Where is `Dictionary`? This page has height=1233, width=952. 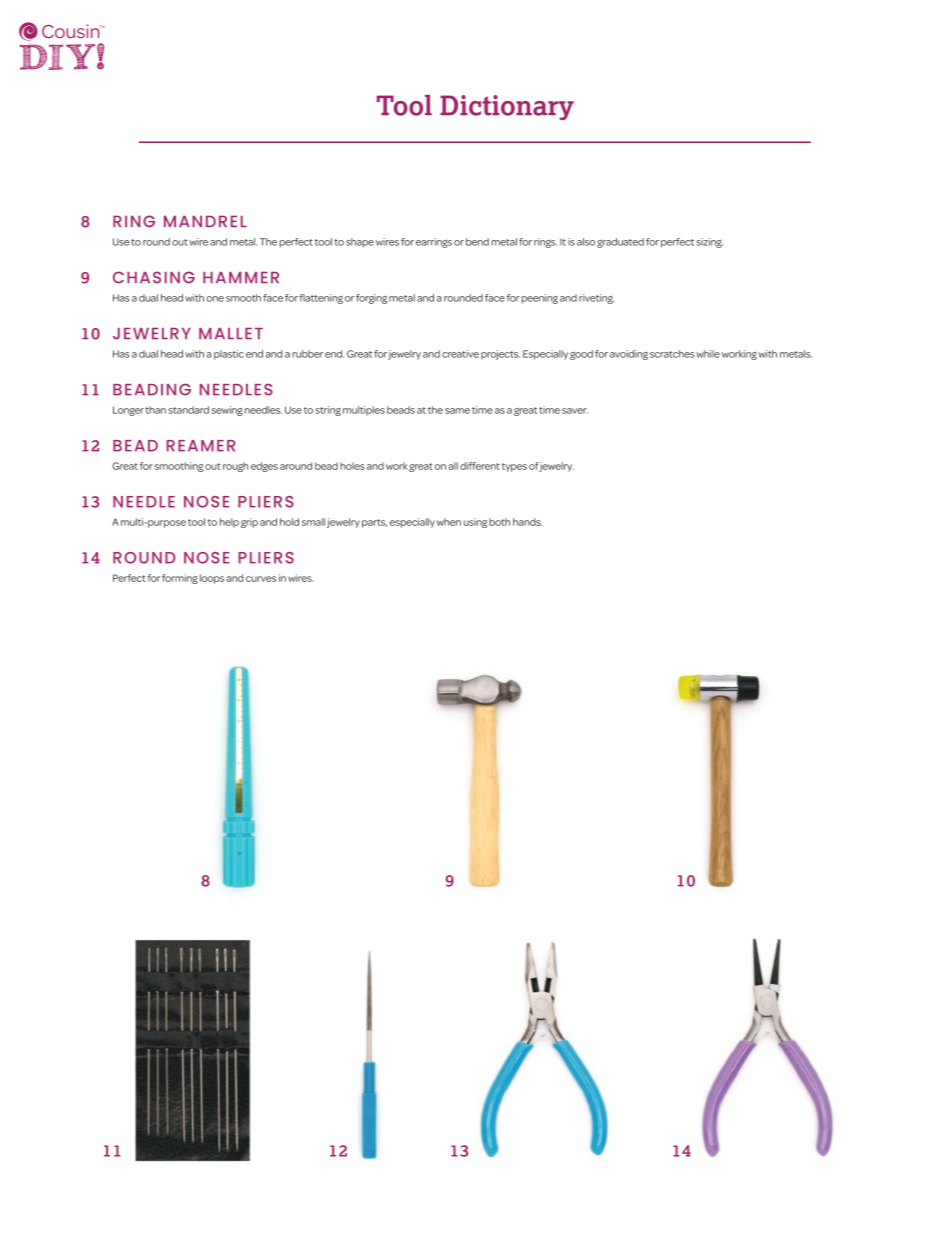 Dictionary is located at coordinates (507, 107).
